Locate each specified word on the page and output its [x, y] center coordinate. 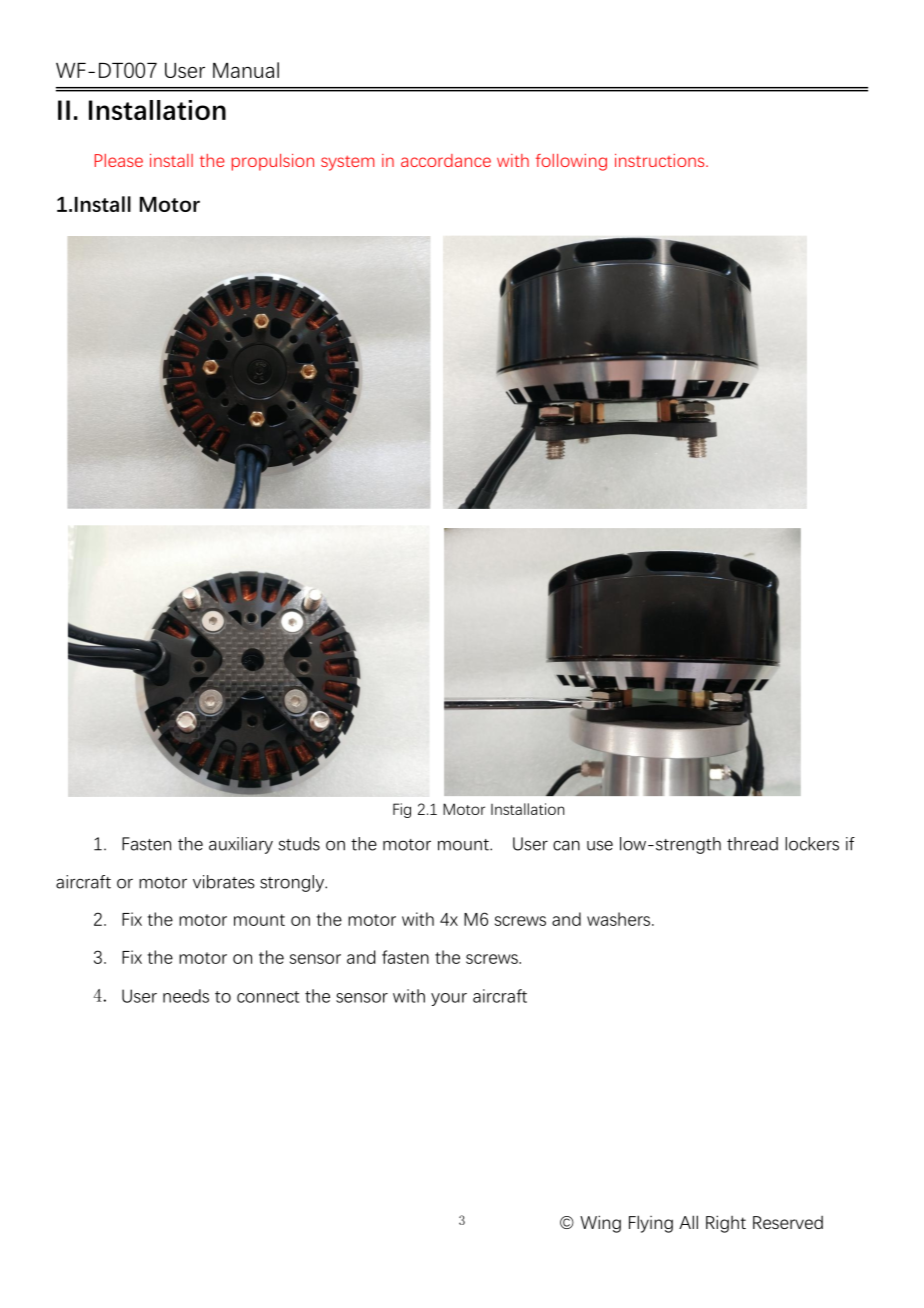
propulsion [272, 162]
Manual [246, 70]
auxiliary [241, 845]
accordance [446, 160]
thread [752, 844]
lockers [812, 844]
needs [186, 996]
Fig [402, 810]
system [347, 163]
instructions [661, 160]
